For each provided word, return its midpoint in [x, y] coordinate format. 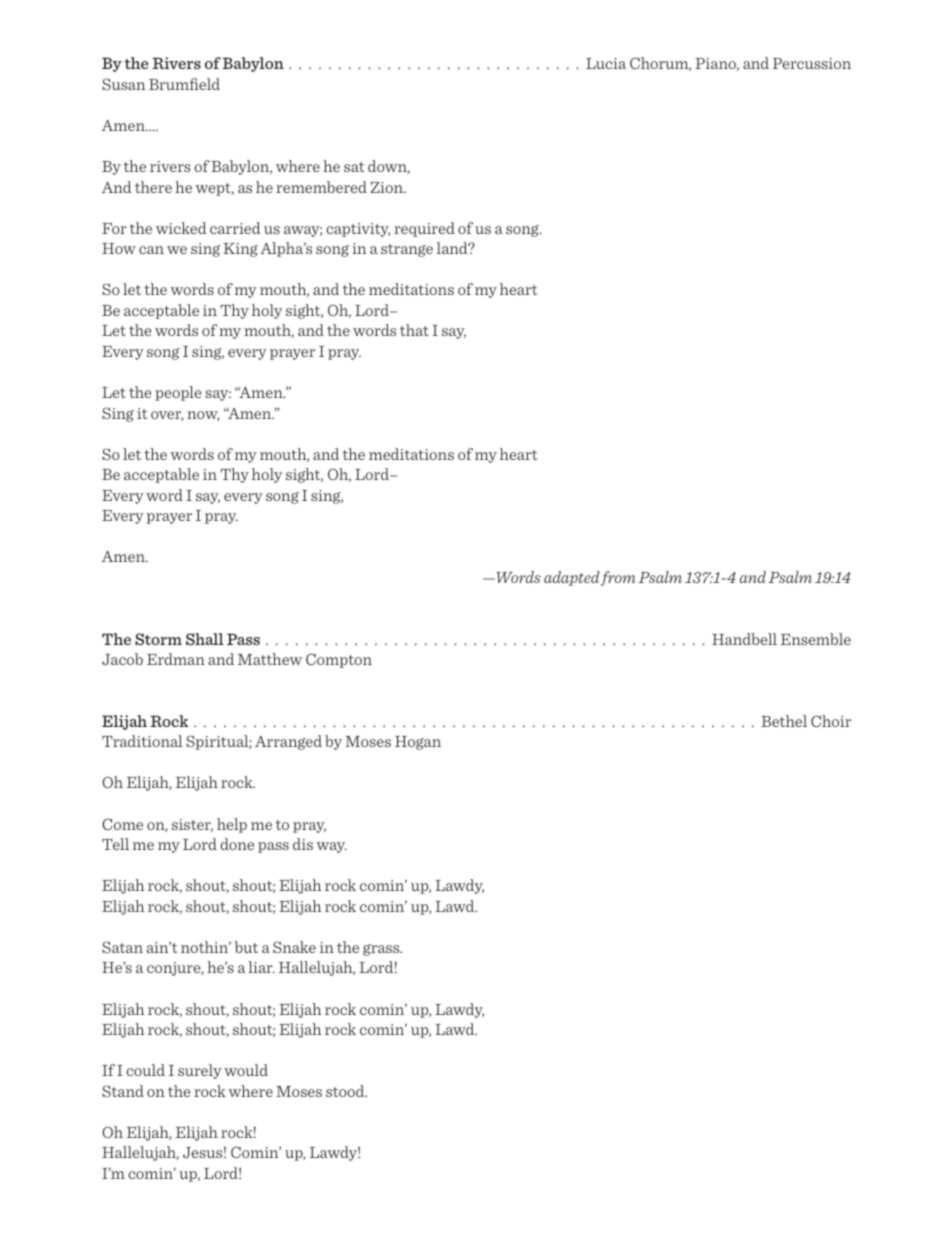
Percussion [812, 63]
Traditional [142, 741]
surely [200, 1071]
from [618, 578]
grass [382, 950]
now [203, 416]
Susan [123, 84]
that [414, 330]
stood [346, 1091]
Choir [831, 721]
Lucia [606, 63]
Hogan [418, 743]
